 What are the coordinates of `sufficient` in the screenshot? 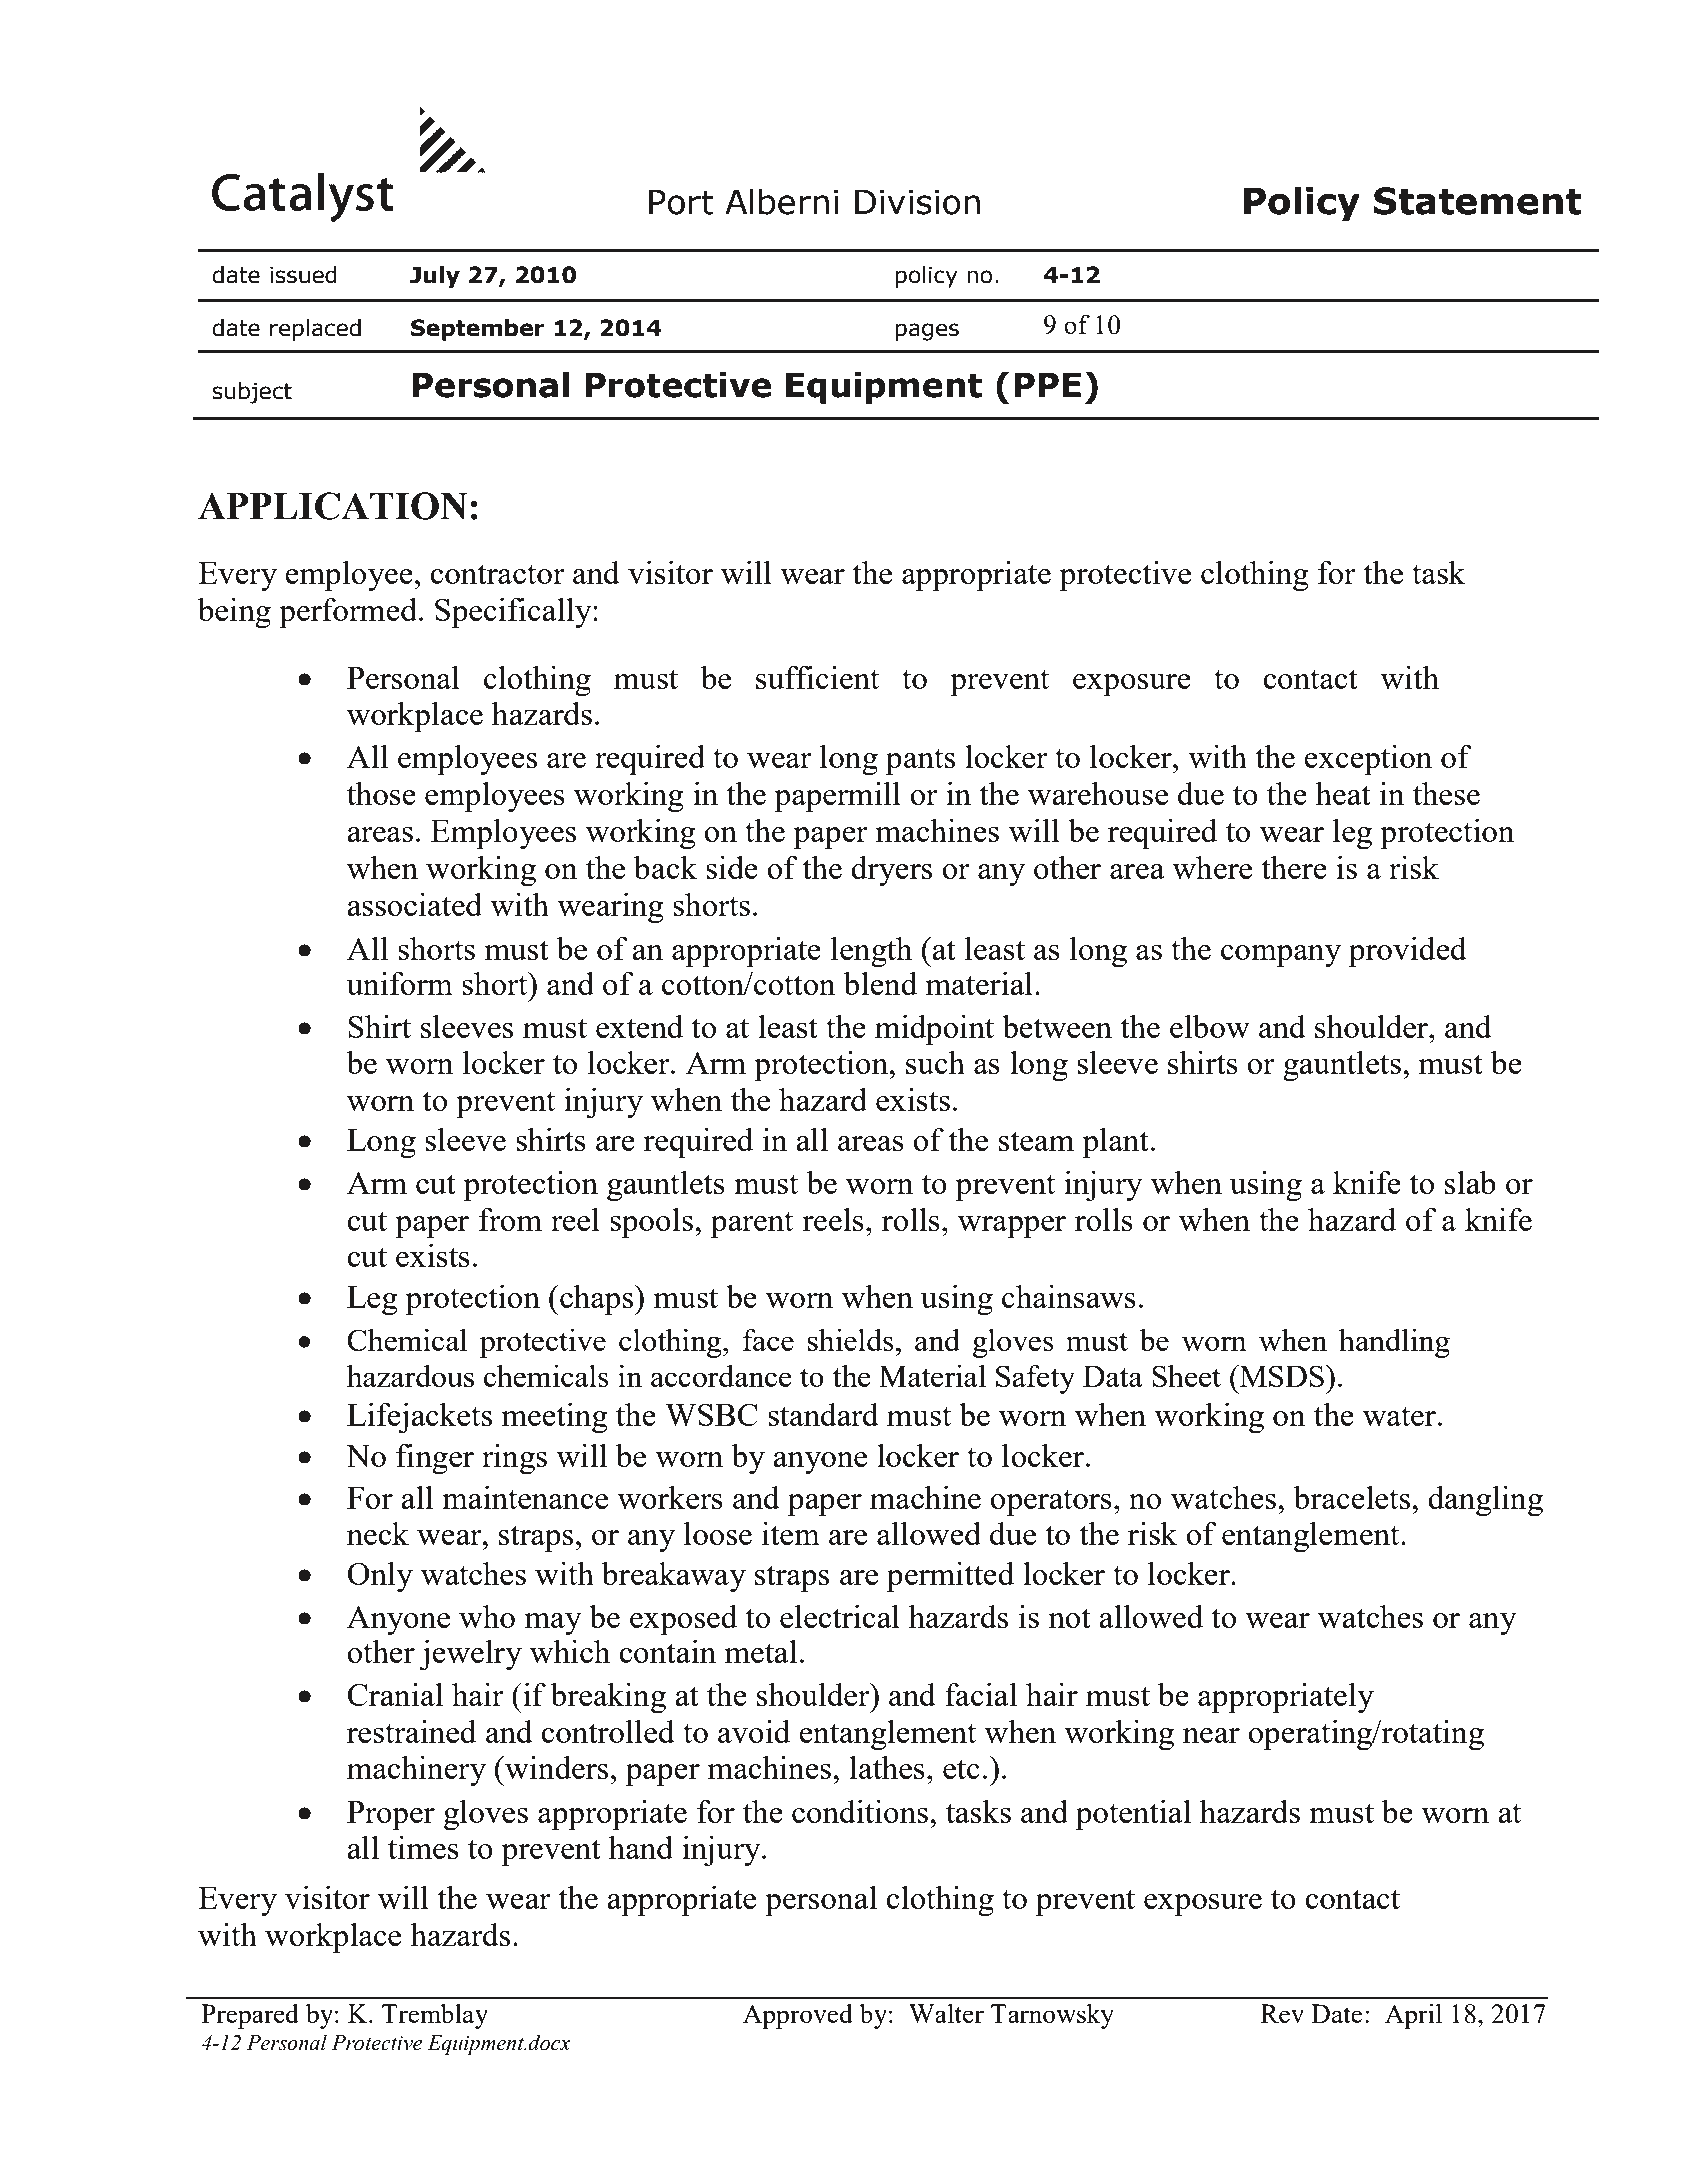 It's located at (817, 677).
